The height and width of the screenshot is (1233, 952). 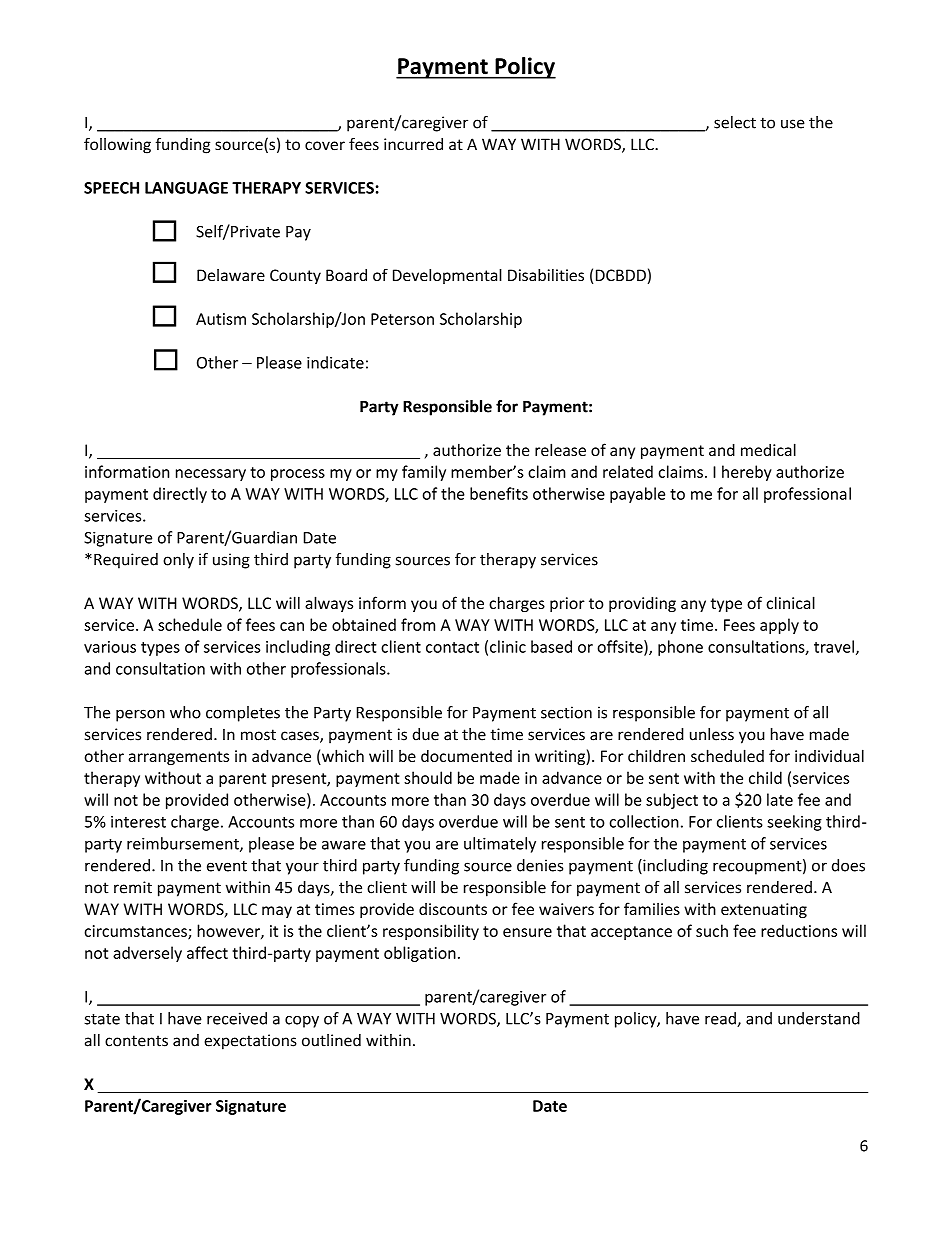 What do you see at coordinates (221, 319) in the screenshot?
I see `Autism` at bounding box center [221, 319].
